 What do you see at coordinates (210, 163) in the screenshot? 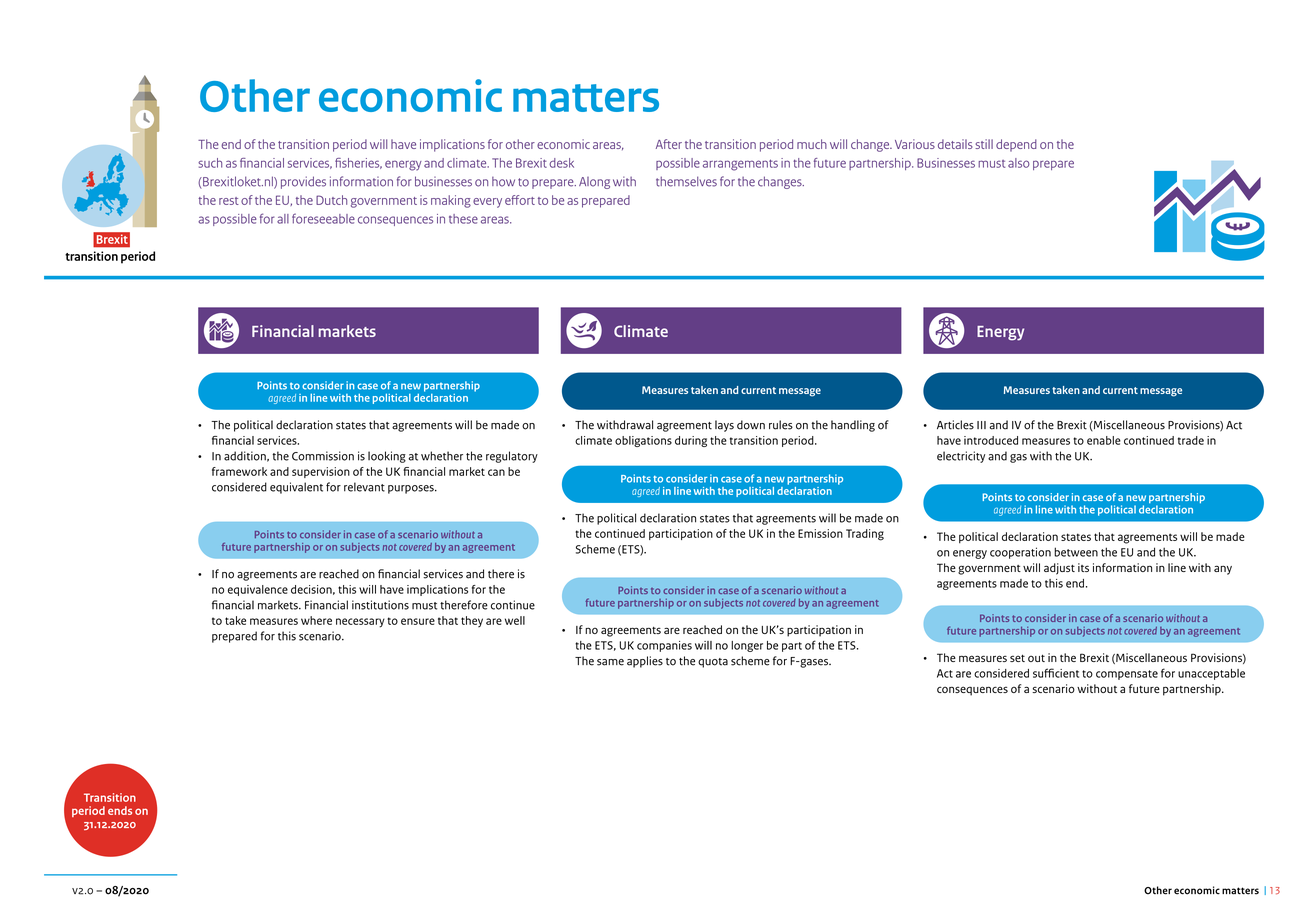
I see `such` at bounding box center [210, 163].
